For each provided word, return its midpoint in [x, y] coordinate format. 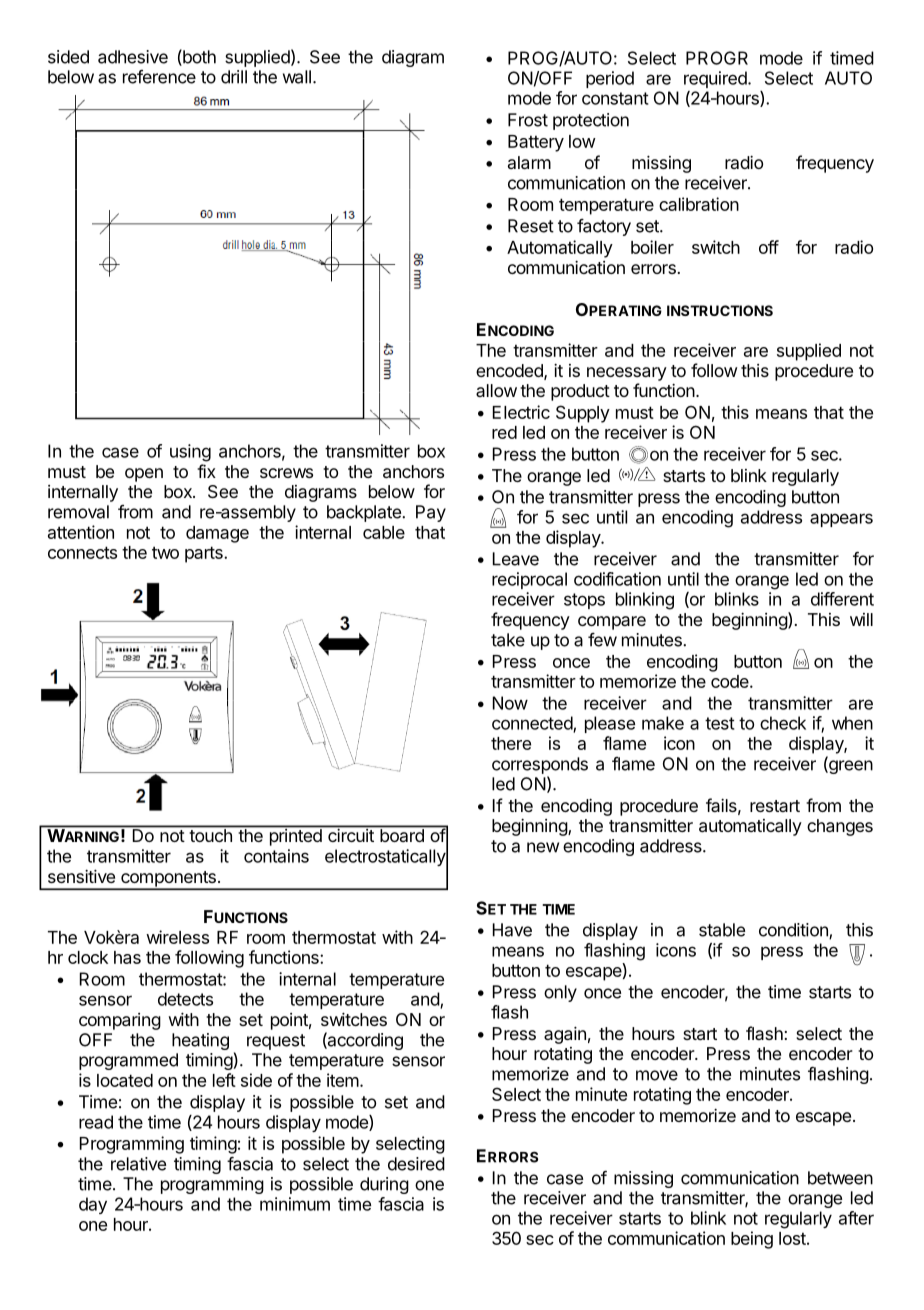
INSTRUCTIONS [720, 310]
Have [512, 930]
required [716, 79]
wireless [177, 937]
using [190, 453]
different [842, 599]
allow [496, 390]
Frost [528, 120]
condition [794, 931]
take [508, 640]
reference [159, 77]
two [165, 552]
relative [138, 1164]
